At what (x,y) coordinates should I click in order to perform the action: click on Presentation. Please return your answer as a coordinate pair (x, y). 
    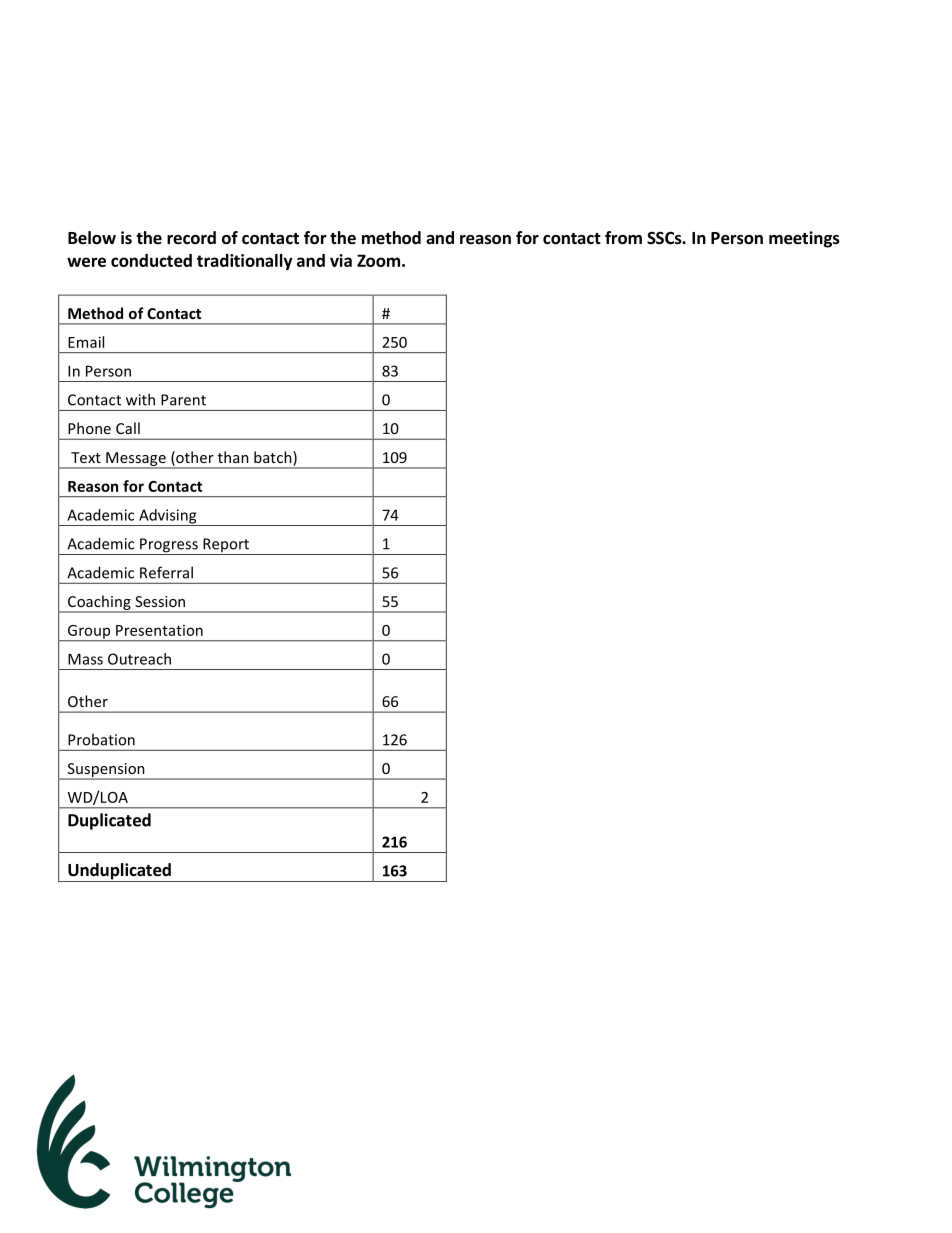
    Looking at the image, I should click on (159, 630).
